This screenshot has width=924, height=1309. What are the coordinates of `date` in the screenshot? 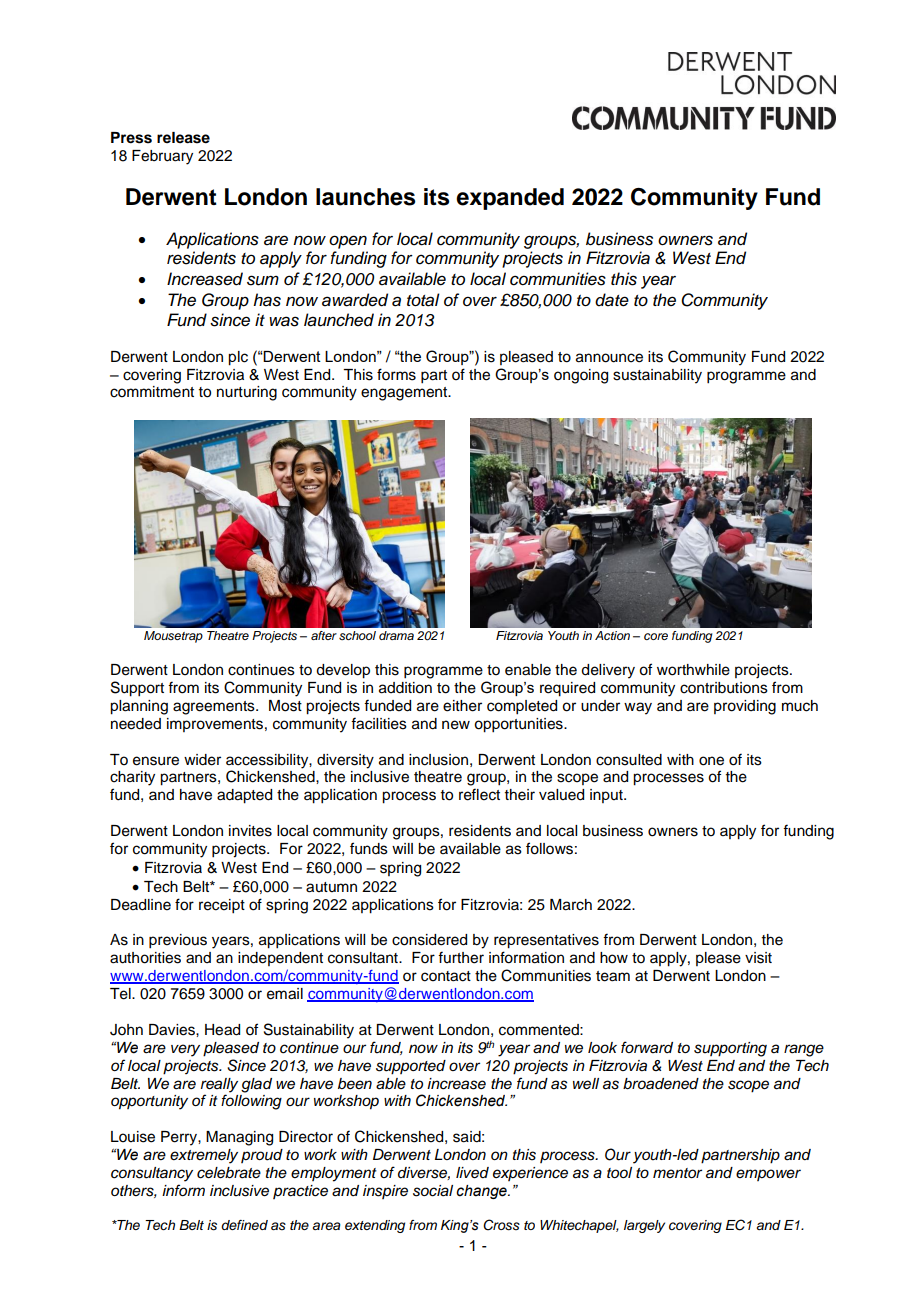 It's located at (612, 300).
